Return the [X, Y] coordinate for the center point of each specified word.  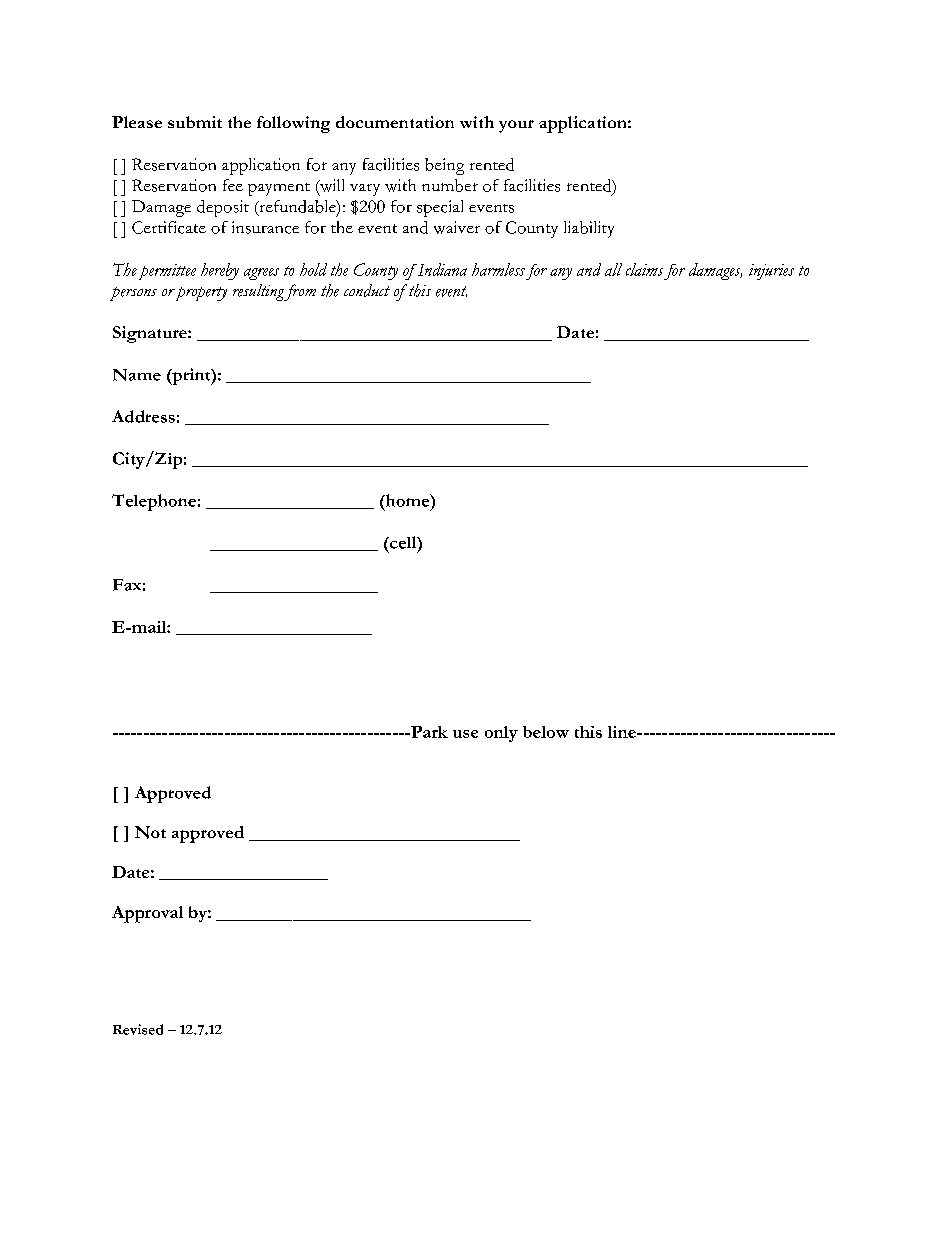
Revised [138, 1029]
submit [195, 122]
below [546, 732]
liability [589, 229]
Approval [147, 914]
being [444, 166]
